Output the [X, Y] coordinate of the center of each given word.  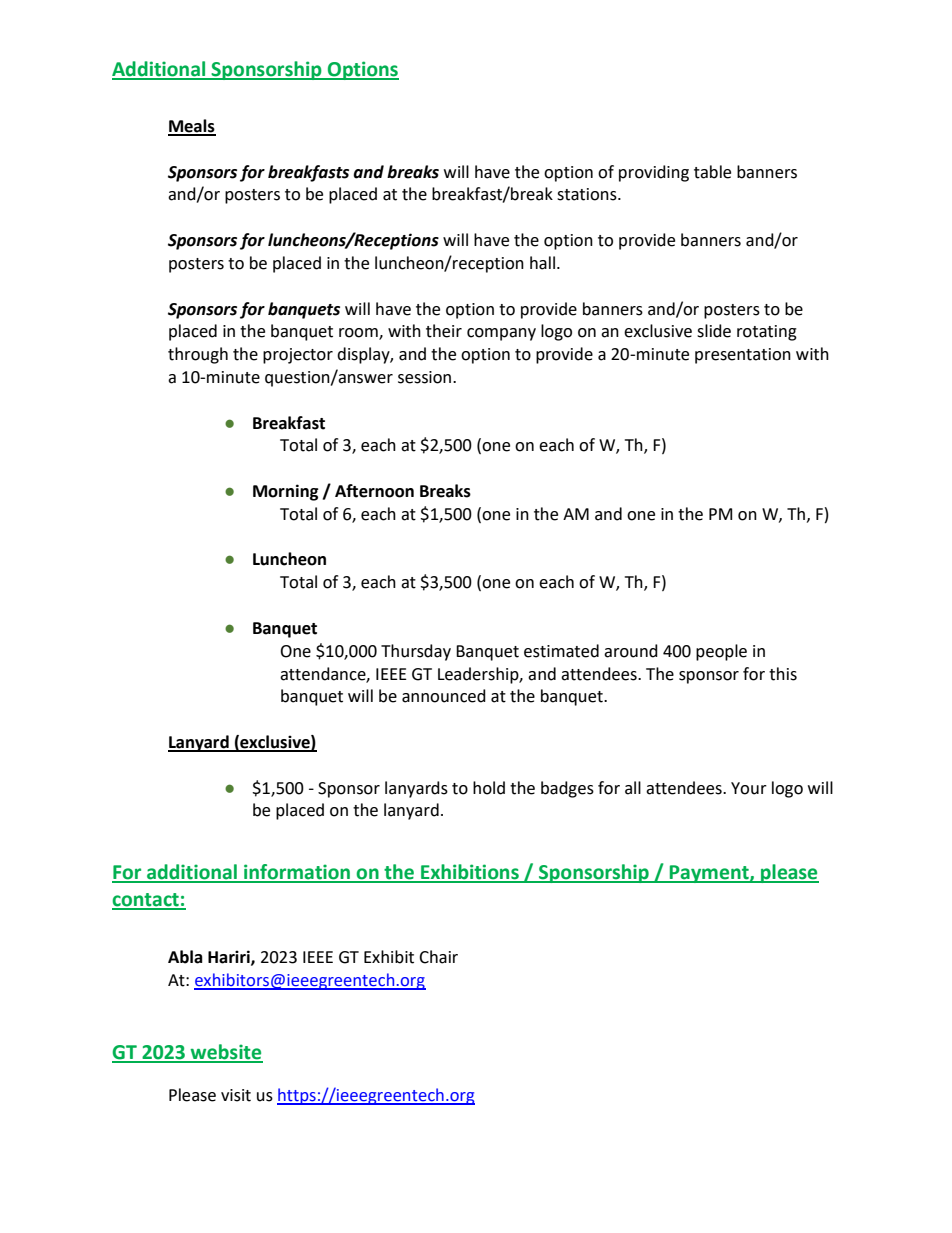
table [712, 172]
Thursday [416, 652]
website [226, 1053]
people [721, 652]
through [198, 355]
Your [749, 788]
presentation [743, 356]
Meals [192, 127]
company [501, 334]
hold [489, 788]
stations [588, 194]
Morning [286, 492]
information [297, 873]
